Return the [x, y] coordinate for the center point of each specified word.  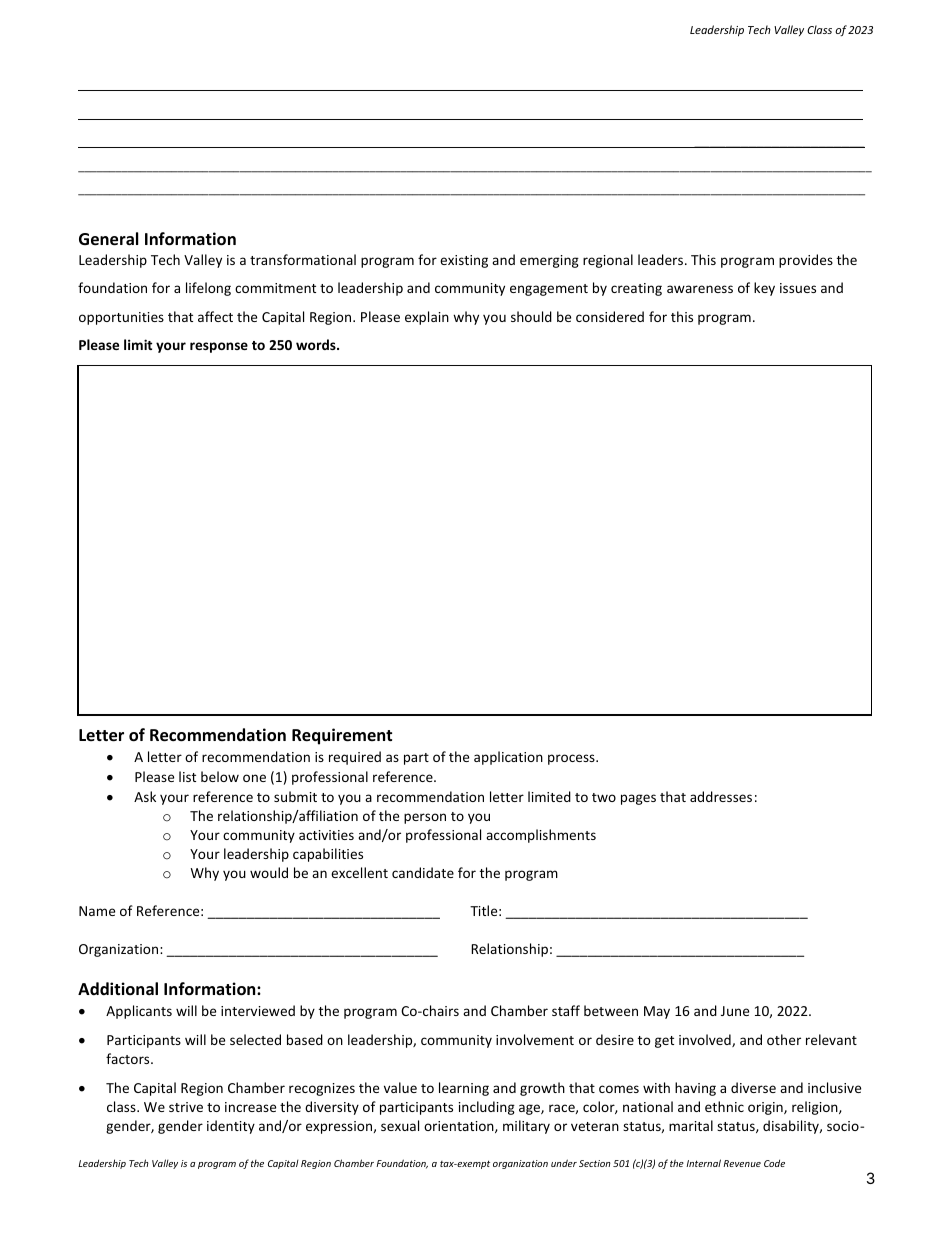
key [764, 289]
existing [464, 261]
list [187, 776]
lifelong [208, 289]
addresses [721, 796]
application [508, 758]
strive [186, 1107]
